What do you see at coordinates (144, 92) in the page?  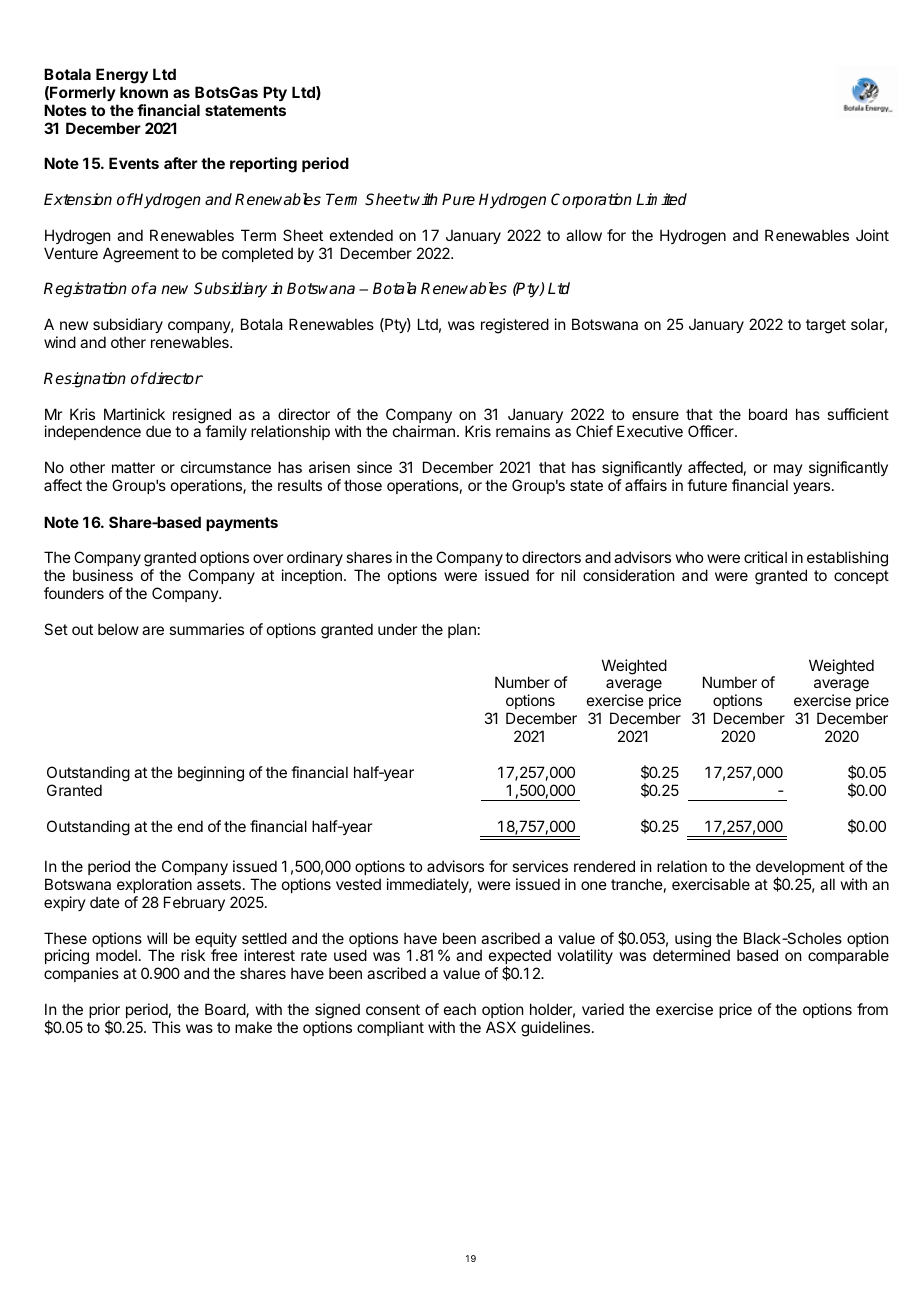 I see `known` at bounding box center [144, 92].
